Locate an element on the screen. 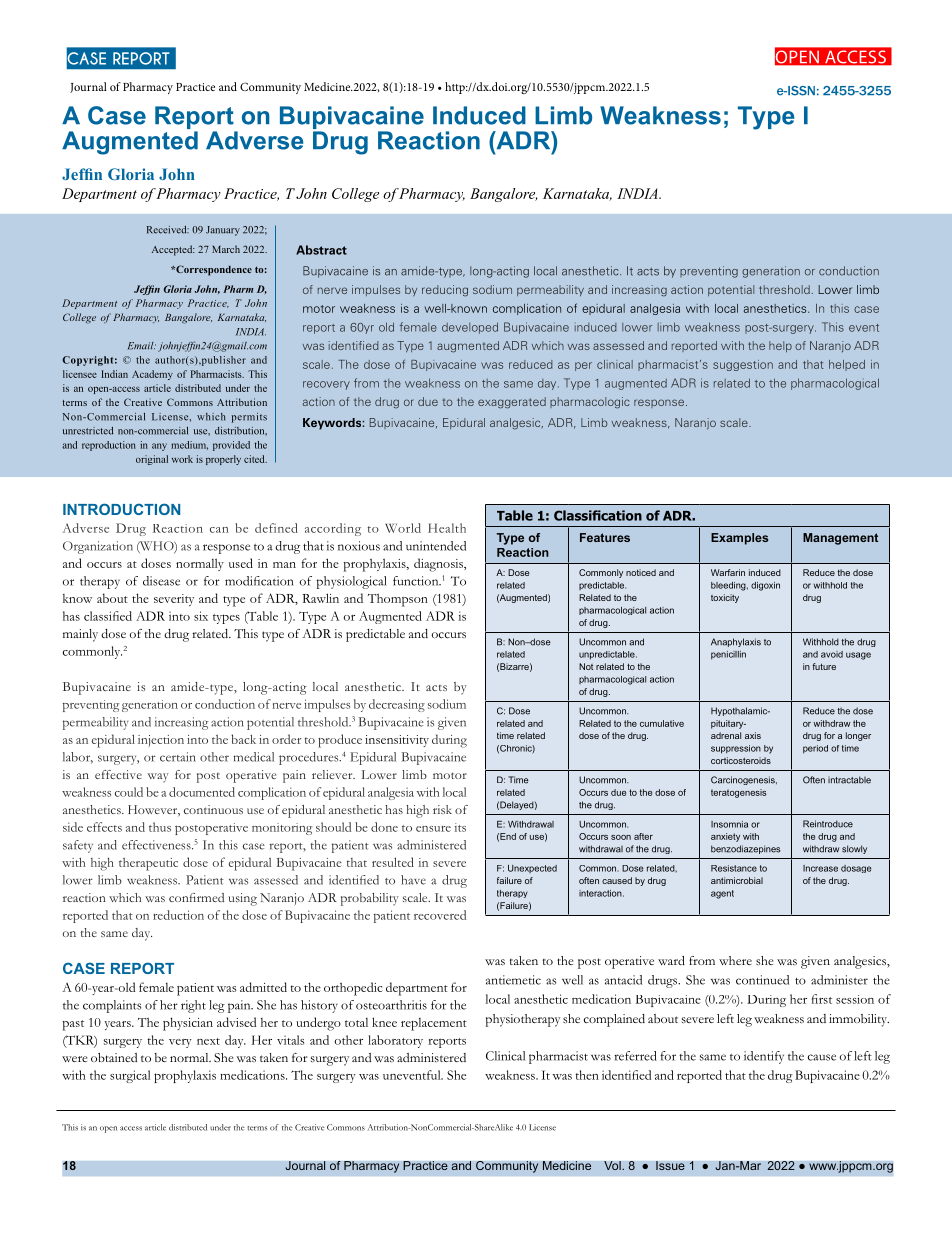 The image size is (952, 1233). injection is located at coordinates (161, 741).
